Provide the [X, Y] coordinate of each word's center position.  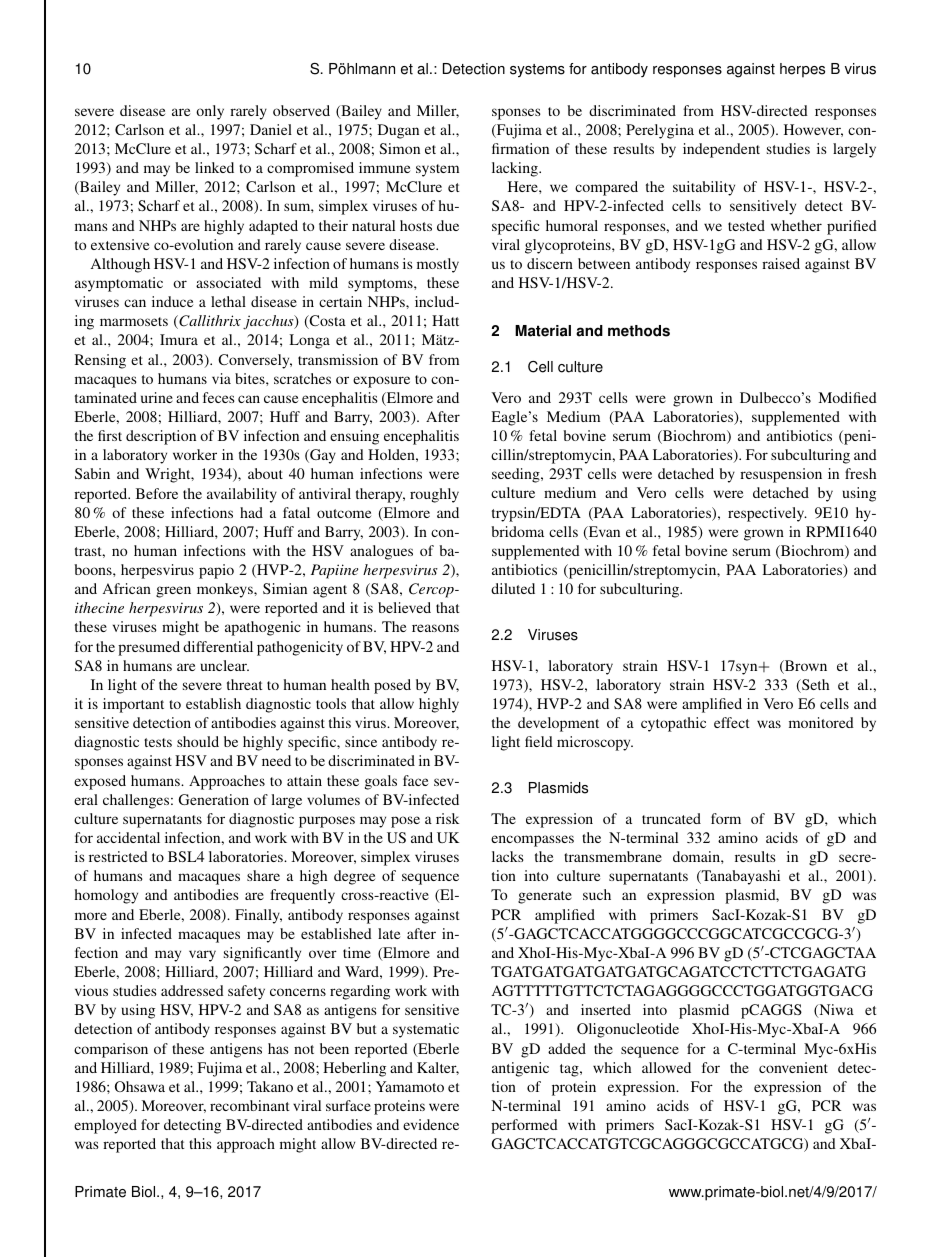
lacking [516, 169]
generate [545, 897]
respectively [767, 514]
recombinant [250, 1105]
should [198, 741]
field [539, 741]
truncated [671, 818]
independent [721, 150]
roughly [434, 495]
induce [172, 301]
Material [543, 331]
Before [157, 493]
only [210, 112]
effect [732, 722]
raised [781, 263]
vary [202, 956]
